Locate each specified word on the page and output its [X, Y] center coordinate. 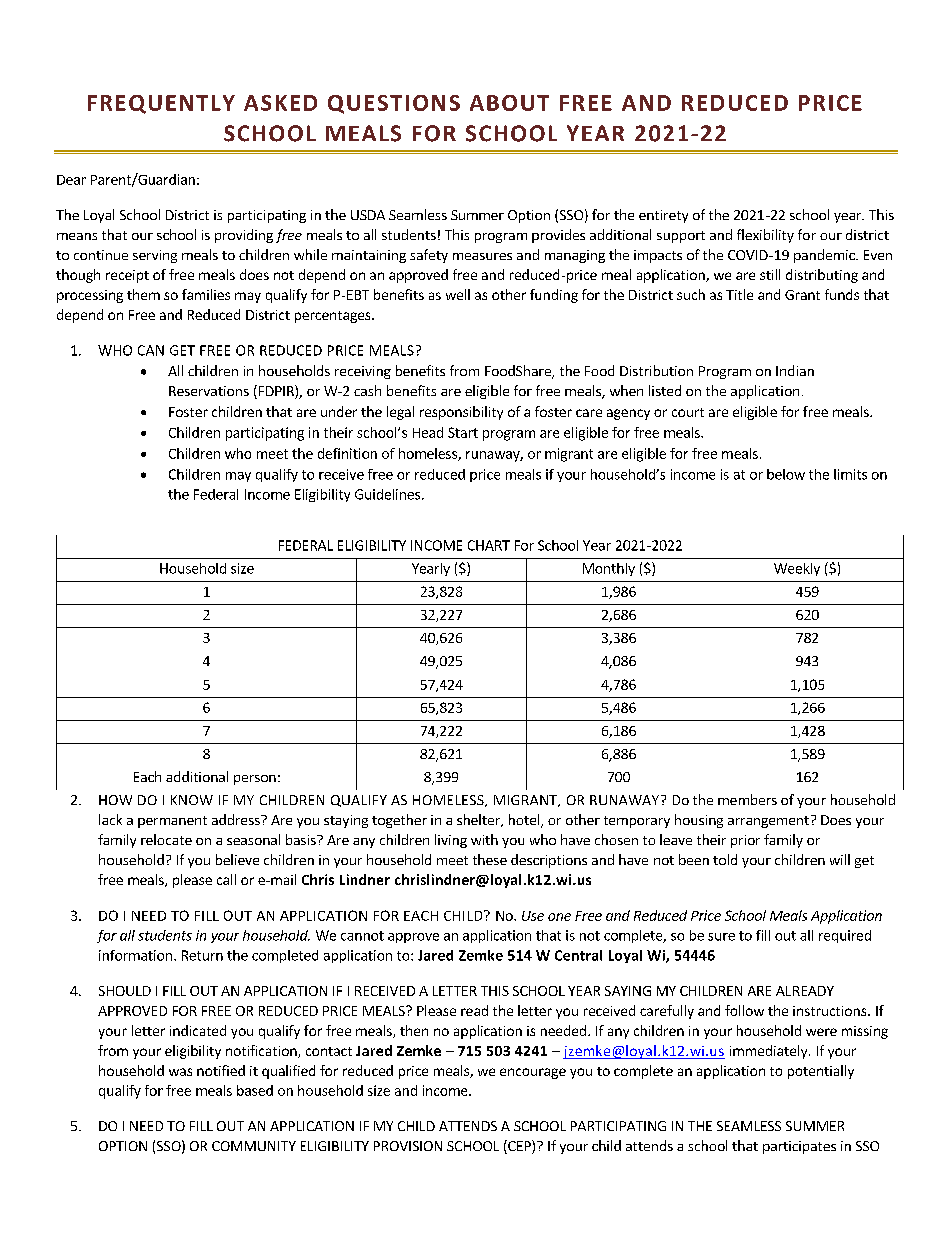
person [255, 780]
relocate [166, 839]
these [490, 859]
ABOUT [509, 103]
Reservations [209, 391]
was [180, 1072]
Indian [795, 370]
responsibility [461, 413]
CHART [489, 545]
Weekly [797, 569]
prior [745, 841]
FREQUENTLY [161, 104]
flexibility [765, 236]
